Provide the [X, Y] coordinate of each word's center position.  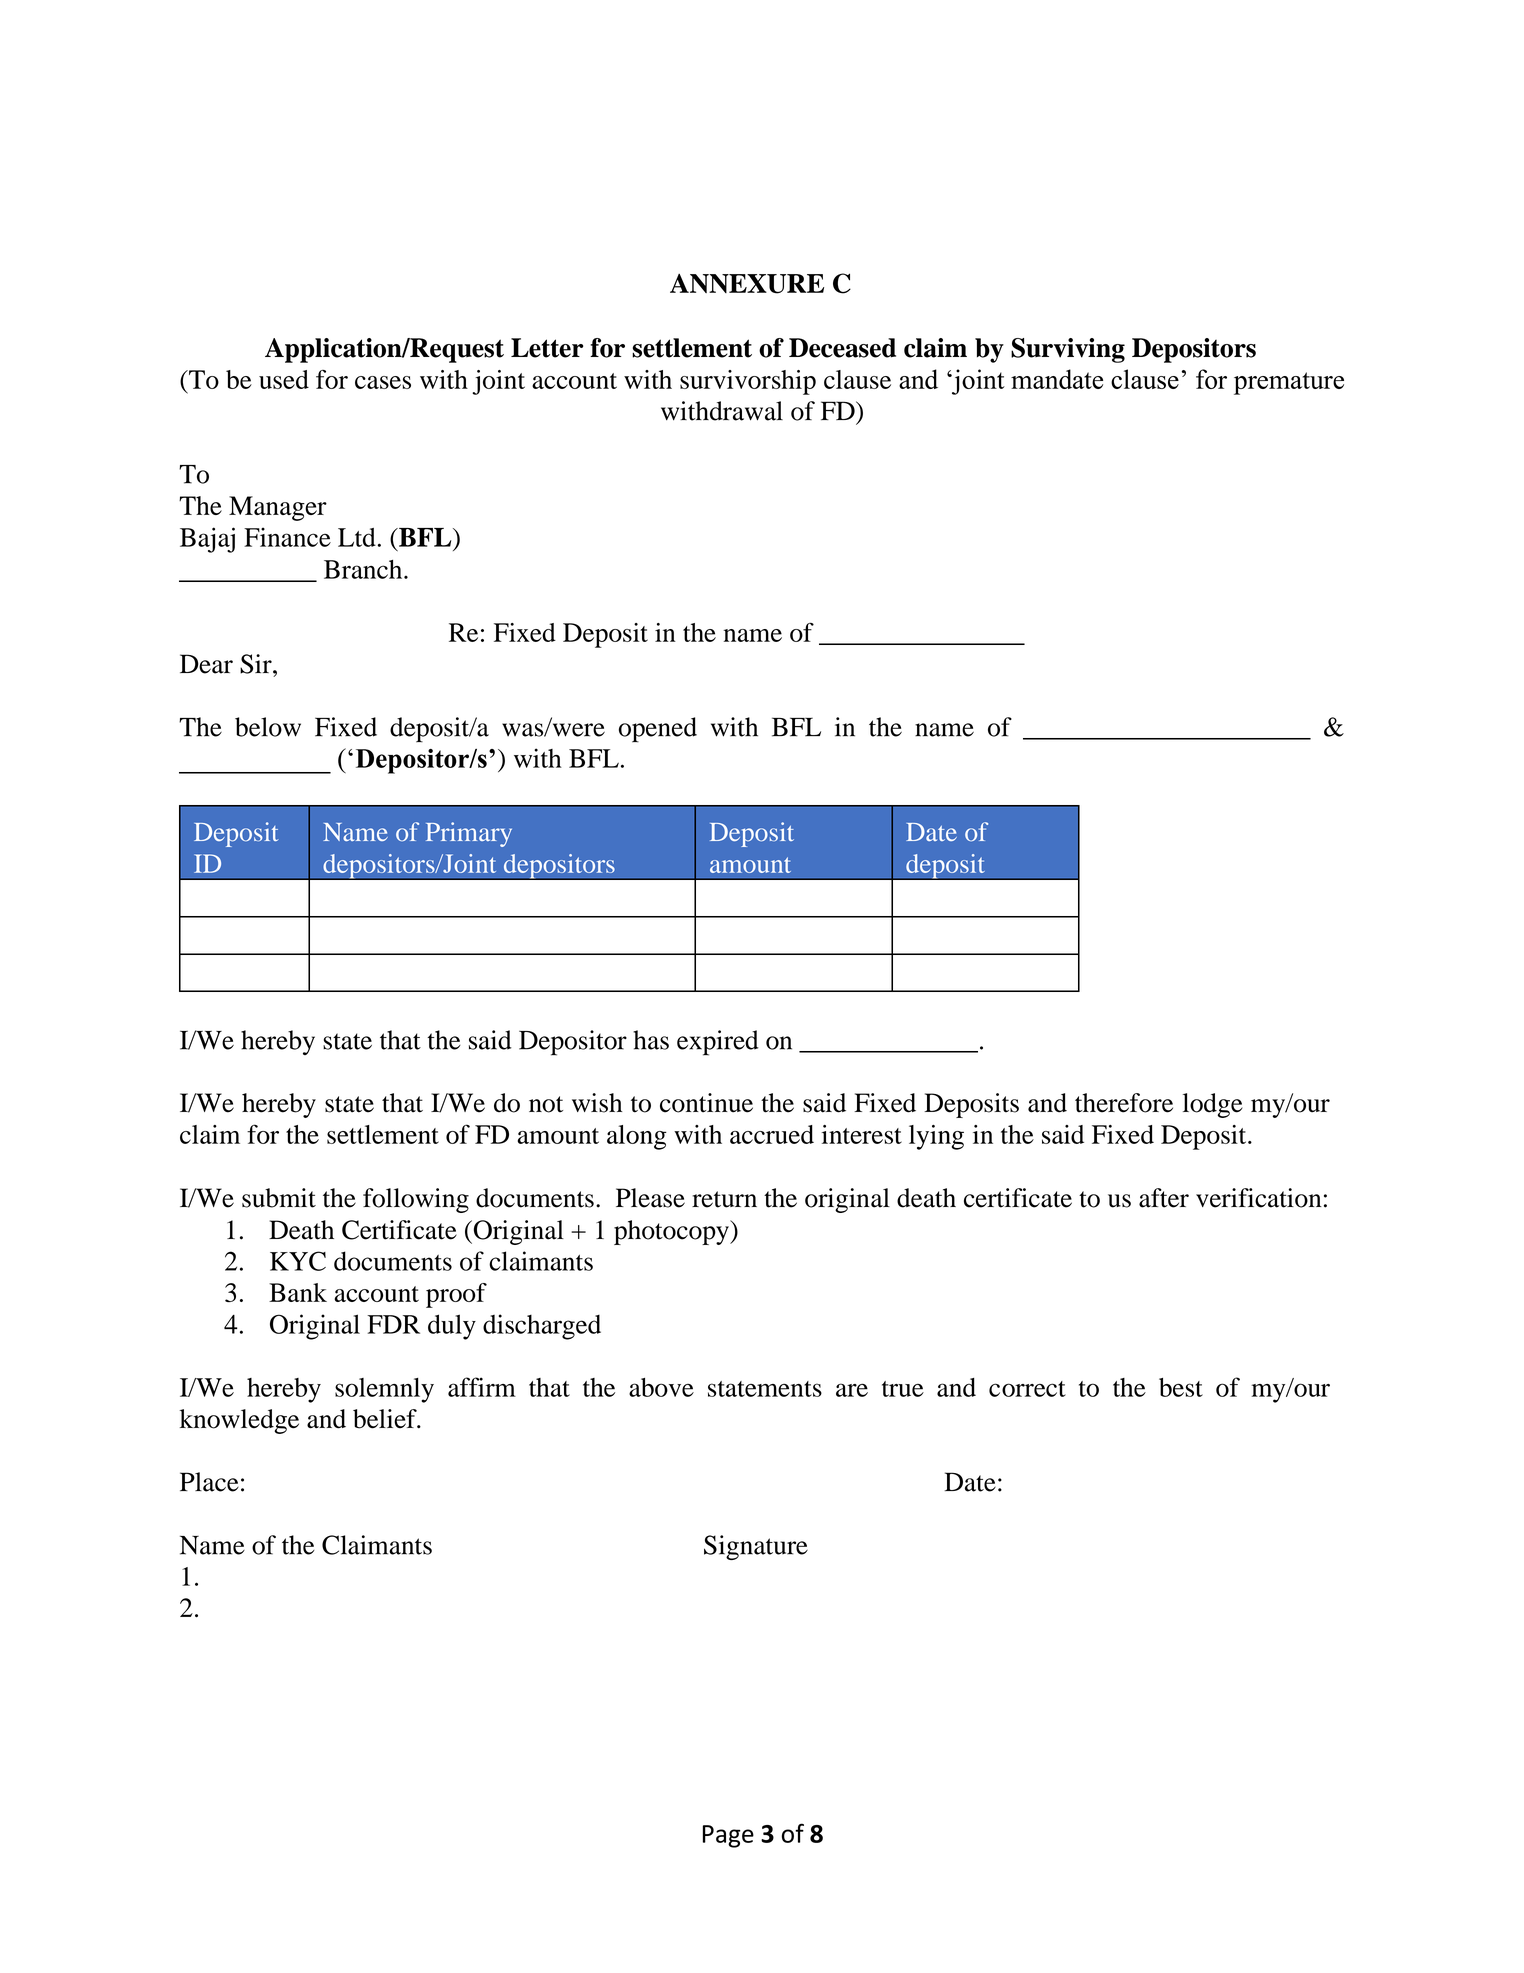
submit [279, 1198]
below [268, 727]
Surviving [1068, 350]
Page [728, 1836]
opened [658, 730]
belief [386, 1419]
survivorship [748, 382]
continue [706, 1103]
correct [1027, 1389]
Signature [756, 1547]
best [1181, 1387]
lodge [1213, 1105]
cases [383, 382]
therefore [1124, 1103]
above [661, 1387]
